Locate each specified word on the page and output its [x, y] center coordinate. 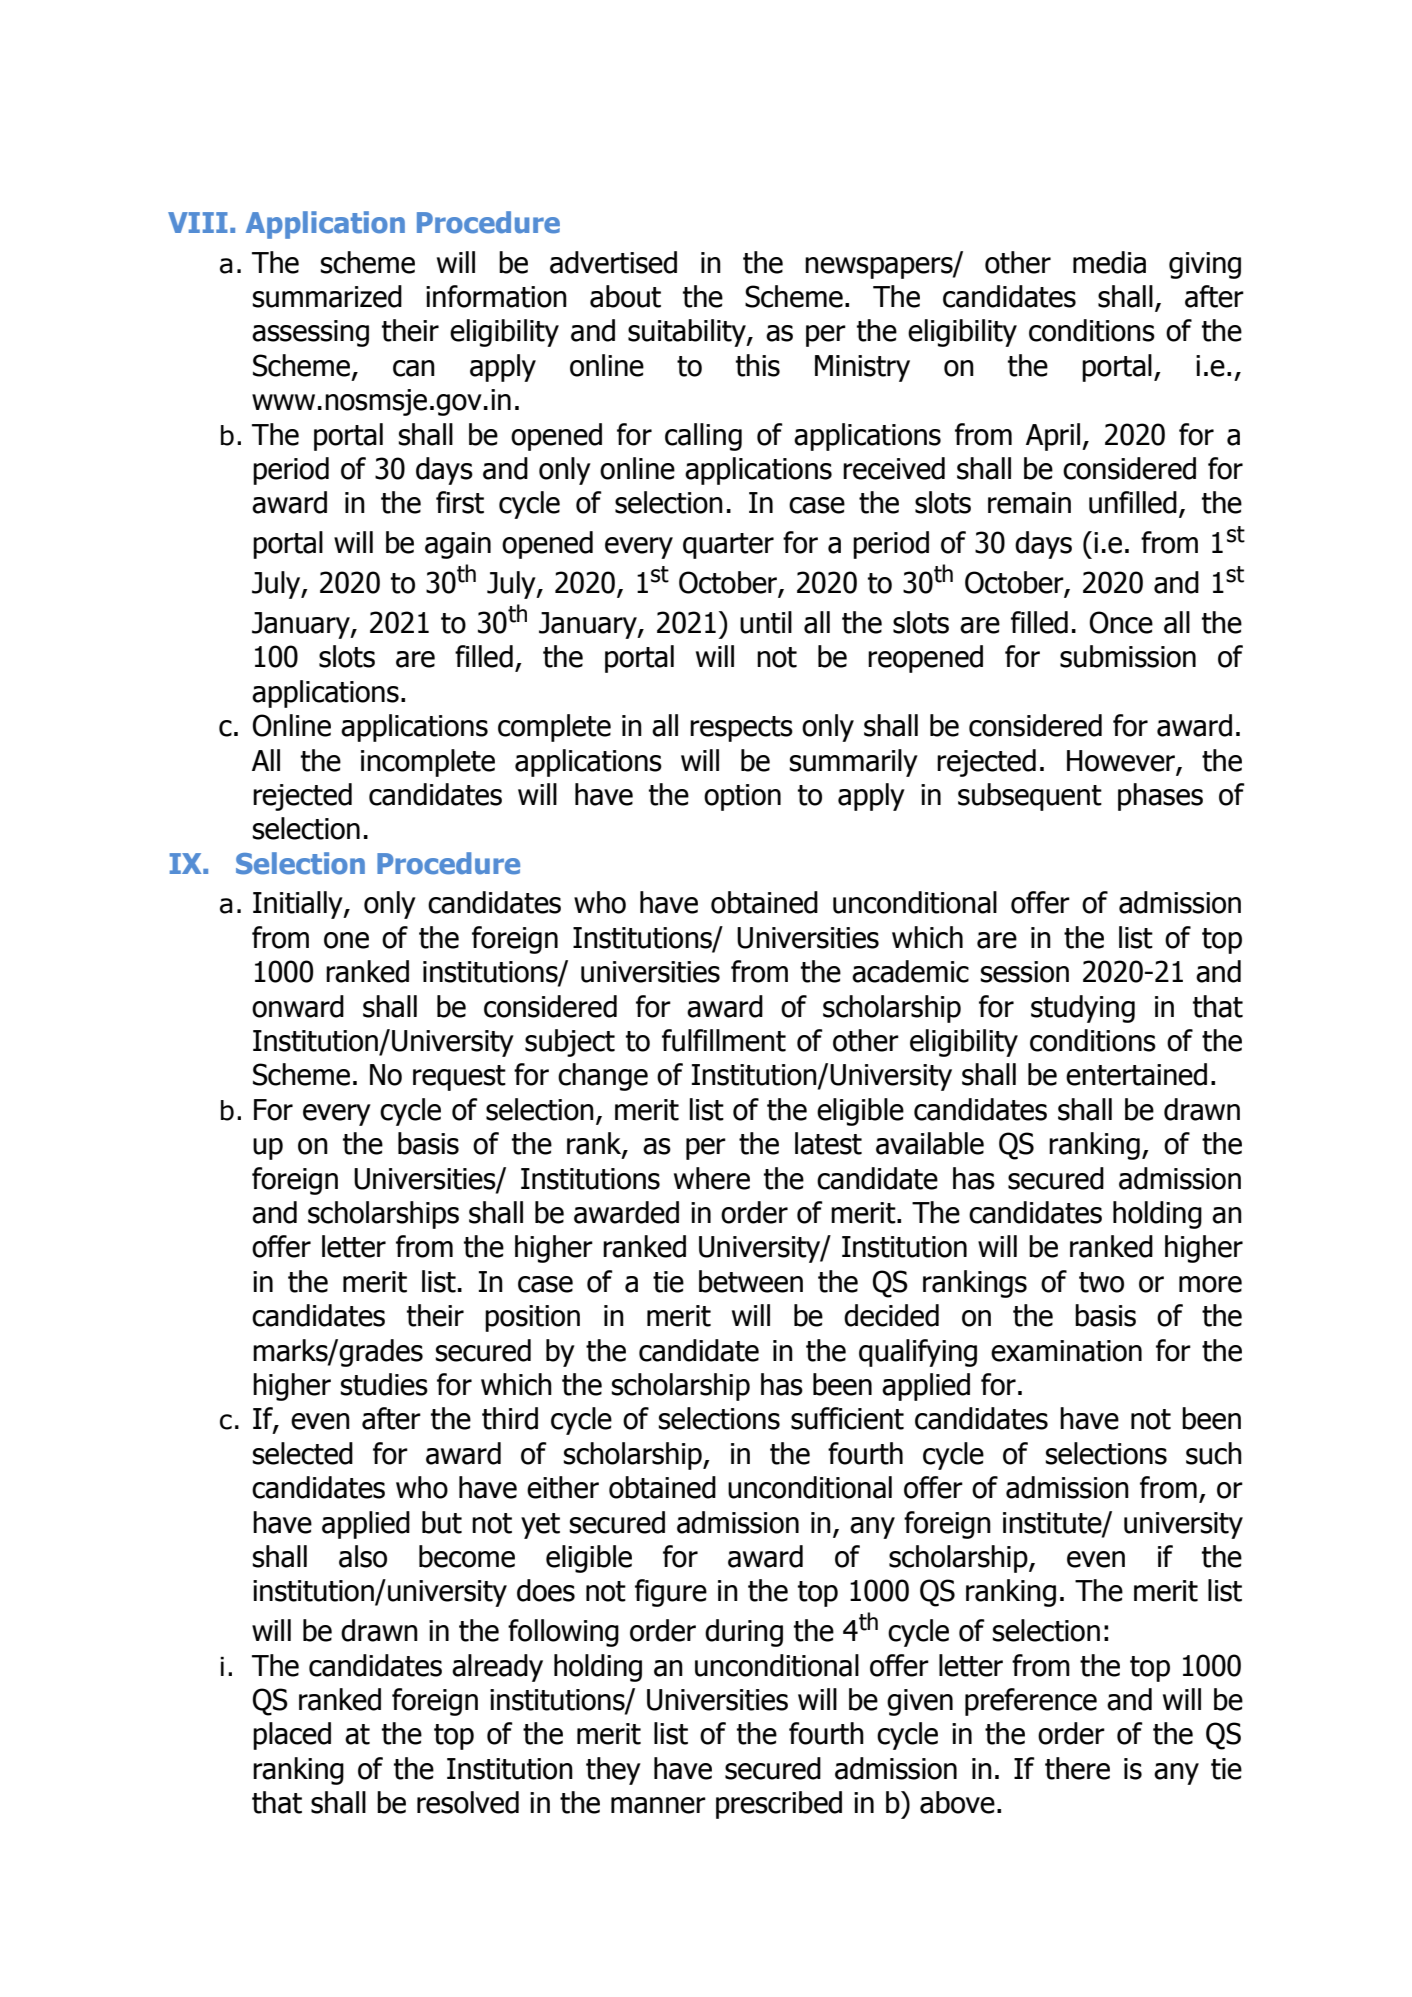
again [458, 545]
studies [384, 1384]
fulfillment [724, 1040]
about [625, 296]
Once [1121, 622]
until [766, 622]
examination [1066, 1351]
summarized [327, 296]
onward [298, 1006]
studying [1083, 1009]
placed [292, 1736]
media [1109, 262]
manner [658, 1805]
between [751, 1281]
